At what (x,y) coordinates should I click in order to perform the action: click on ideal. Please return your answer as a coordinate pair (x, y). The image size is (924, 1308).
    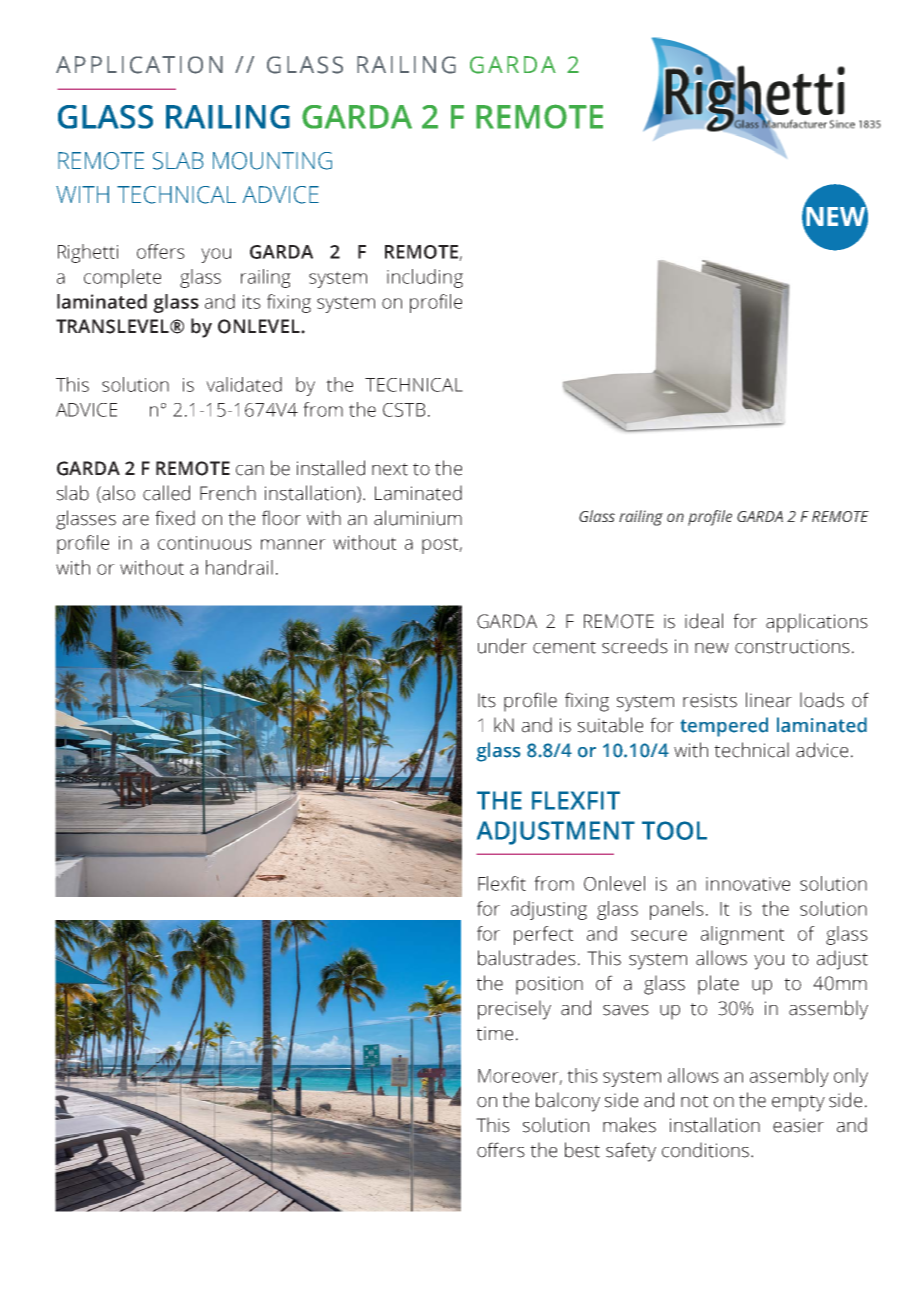
    Looking at the image, I should click on (704, 621).
